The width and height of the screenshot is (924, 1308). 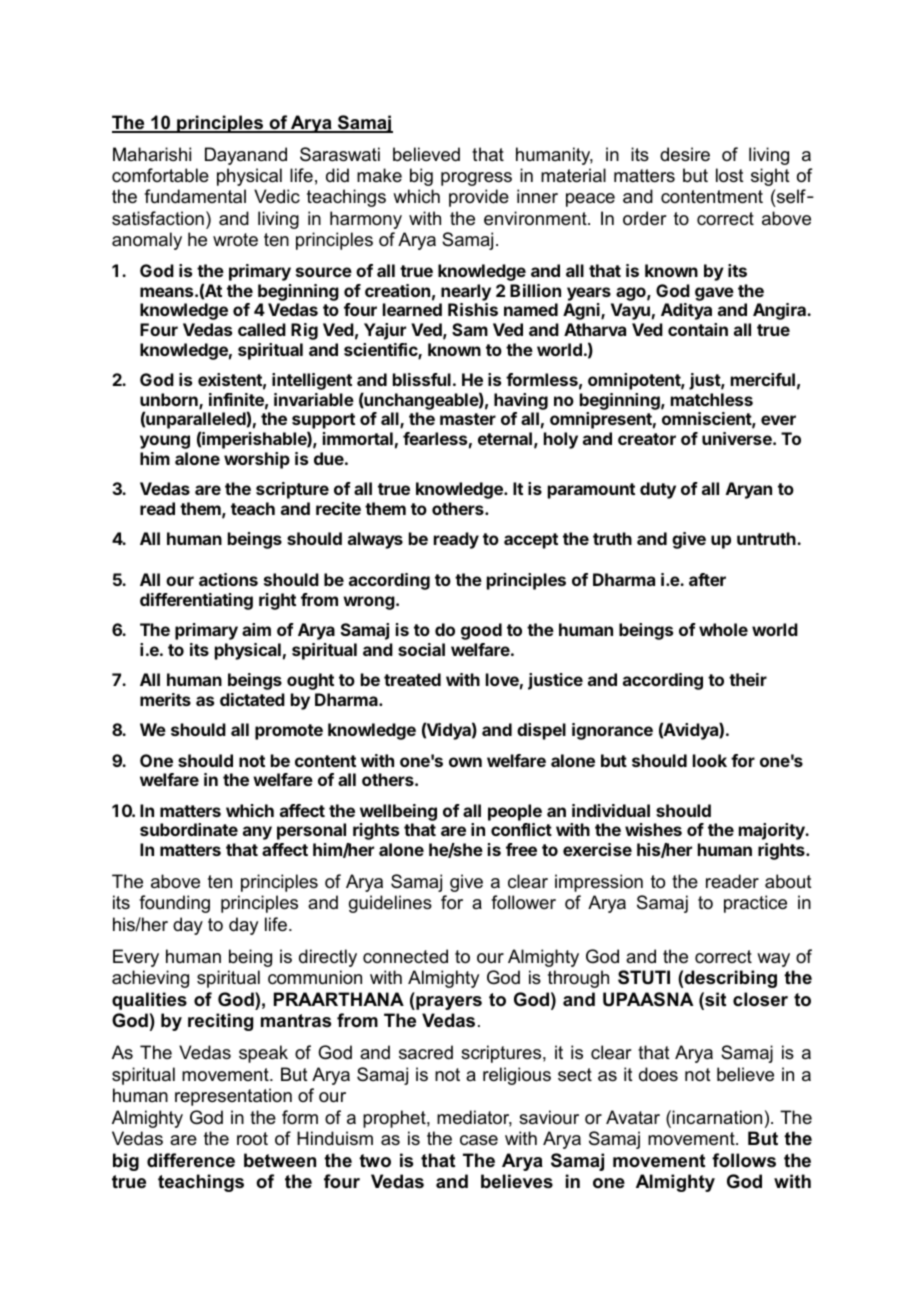 I want to click on whole, so click(x=723, y=629).
